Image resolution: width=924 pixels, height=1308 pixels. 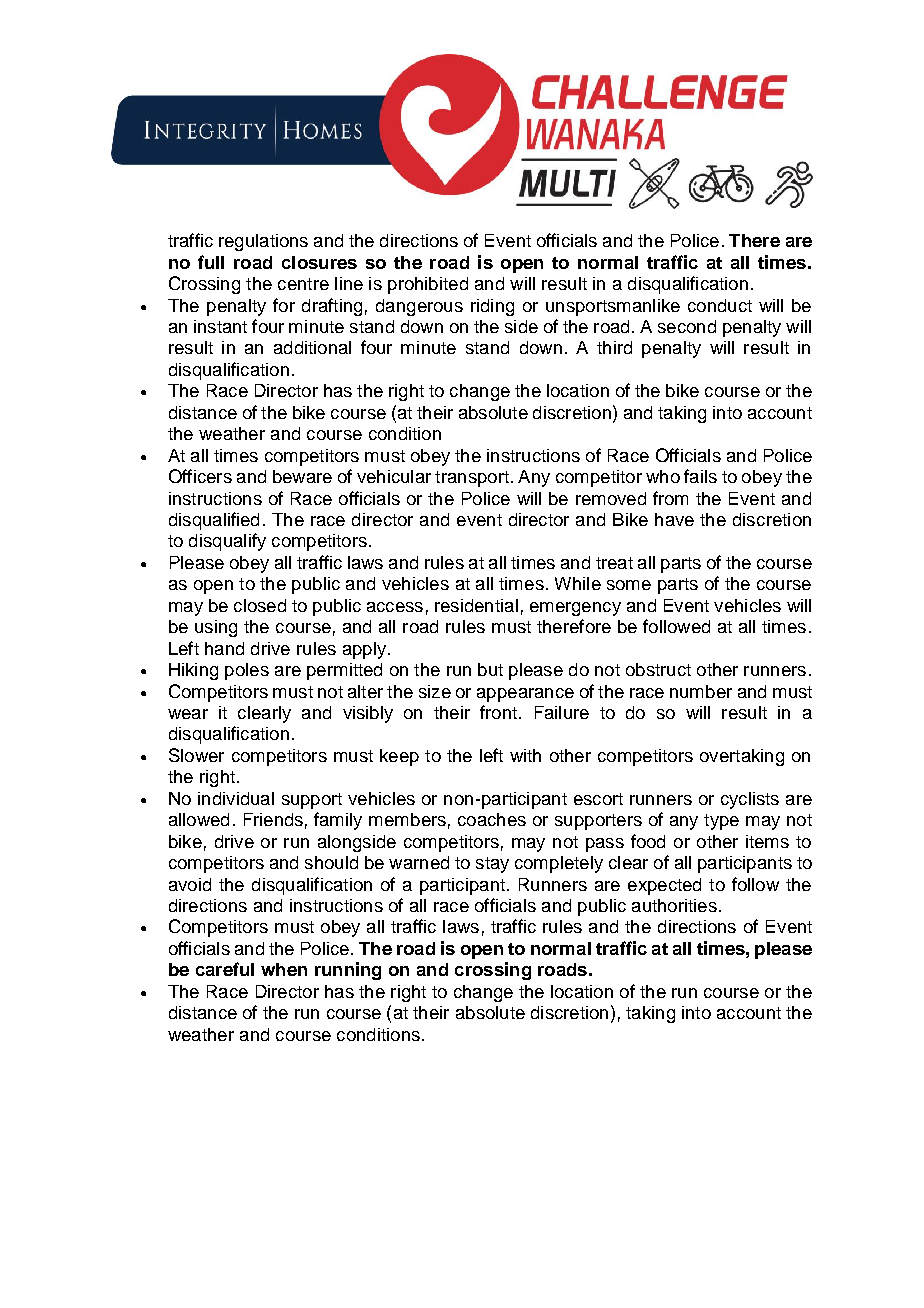 What do you see at coordinates (348, 971) in the page?
I see `running` at bounding box center [348, 971].
